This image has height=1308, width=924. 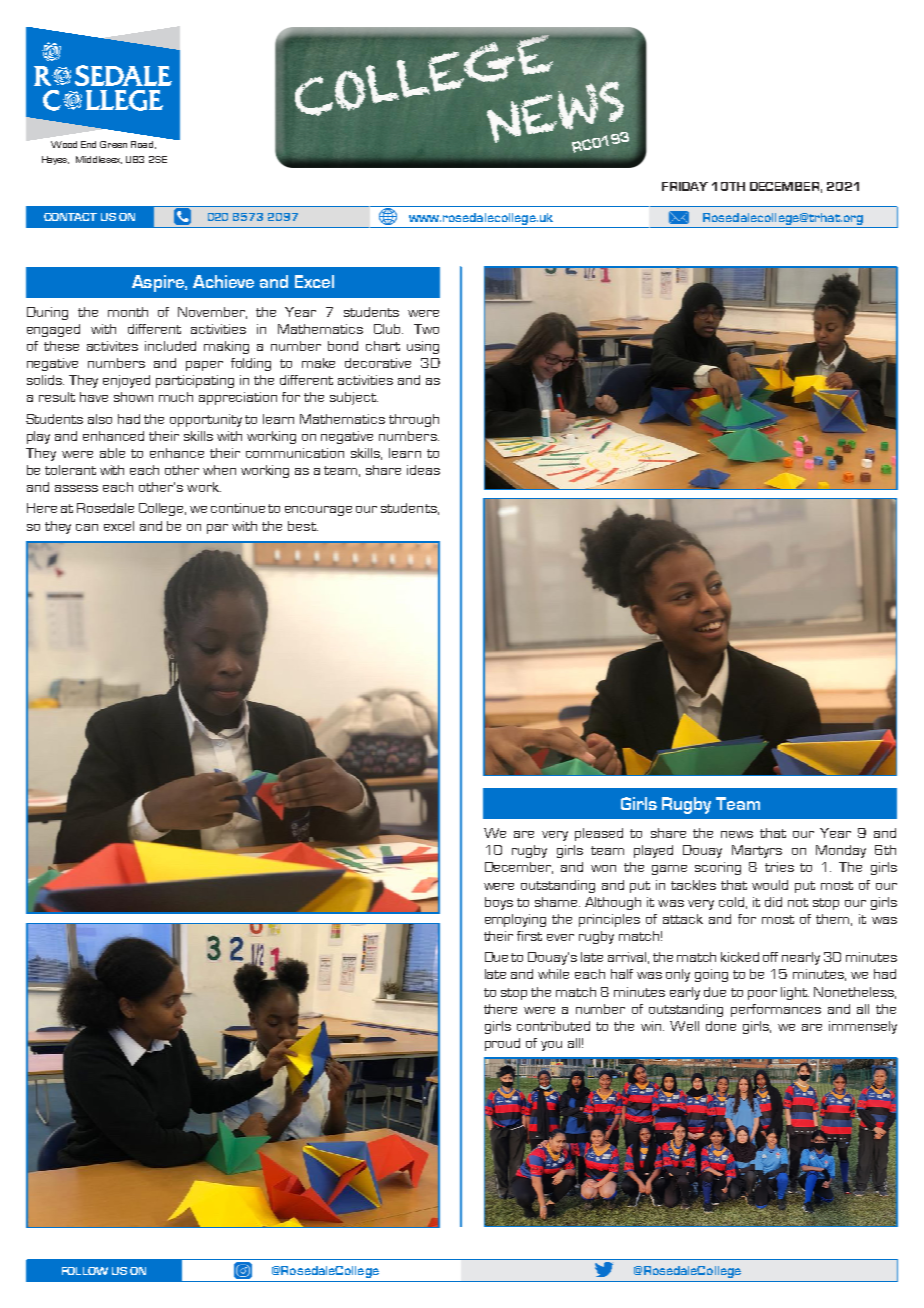 I want to click on FOLLOW, so click(x=85, y=1271).
